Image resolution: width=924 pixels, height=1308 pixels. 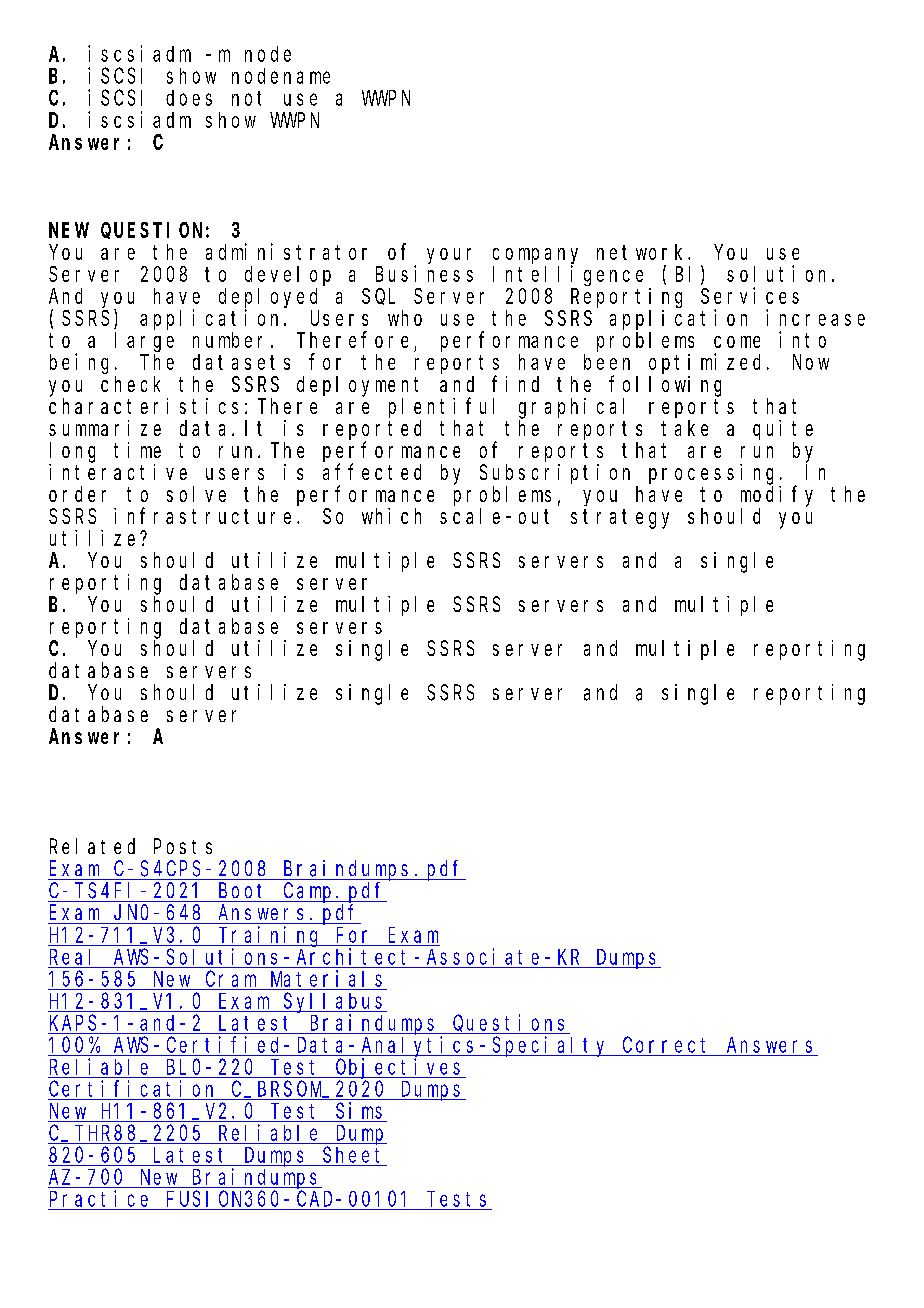 I want to click on Posts, so click(x=183, y=847).
